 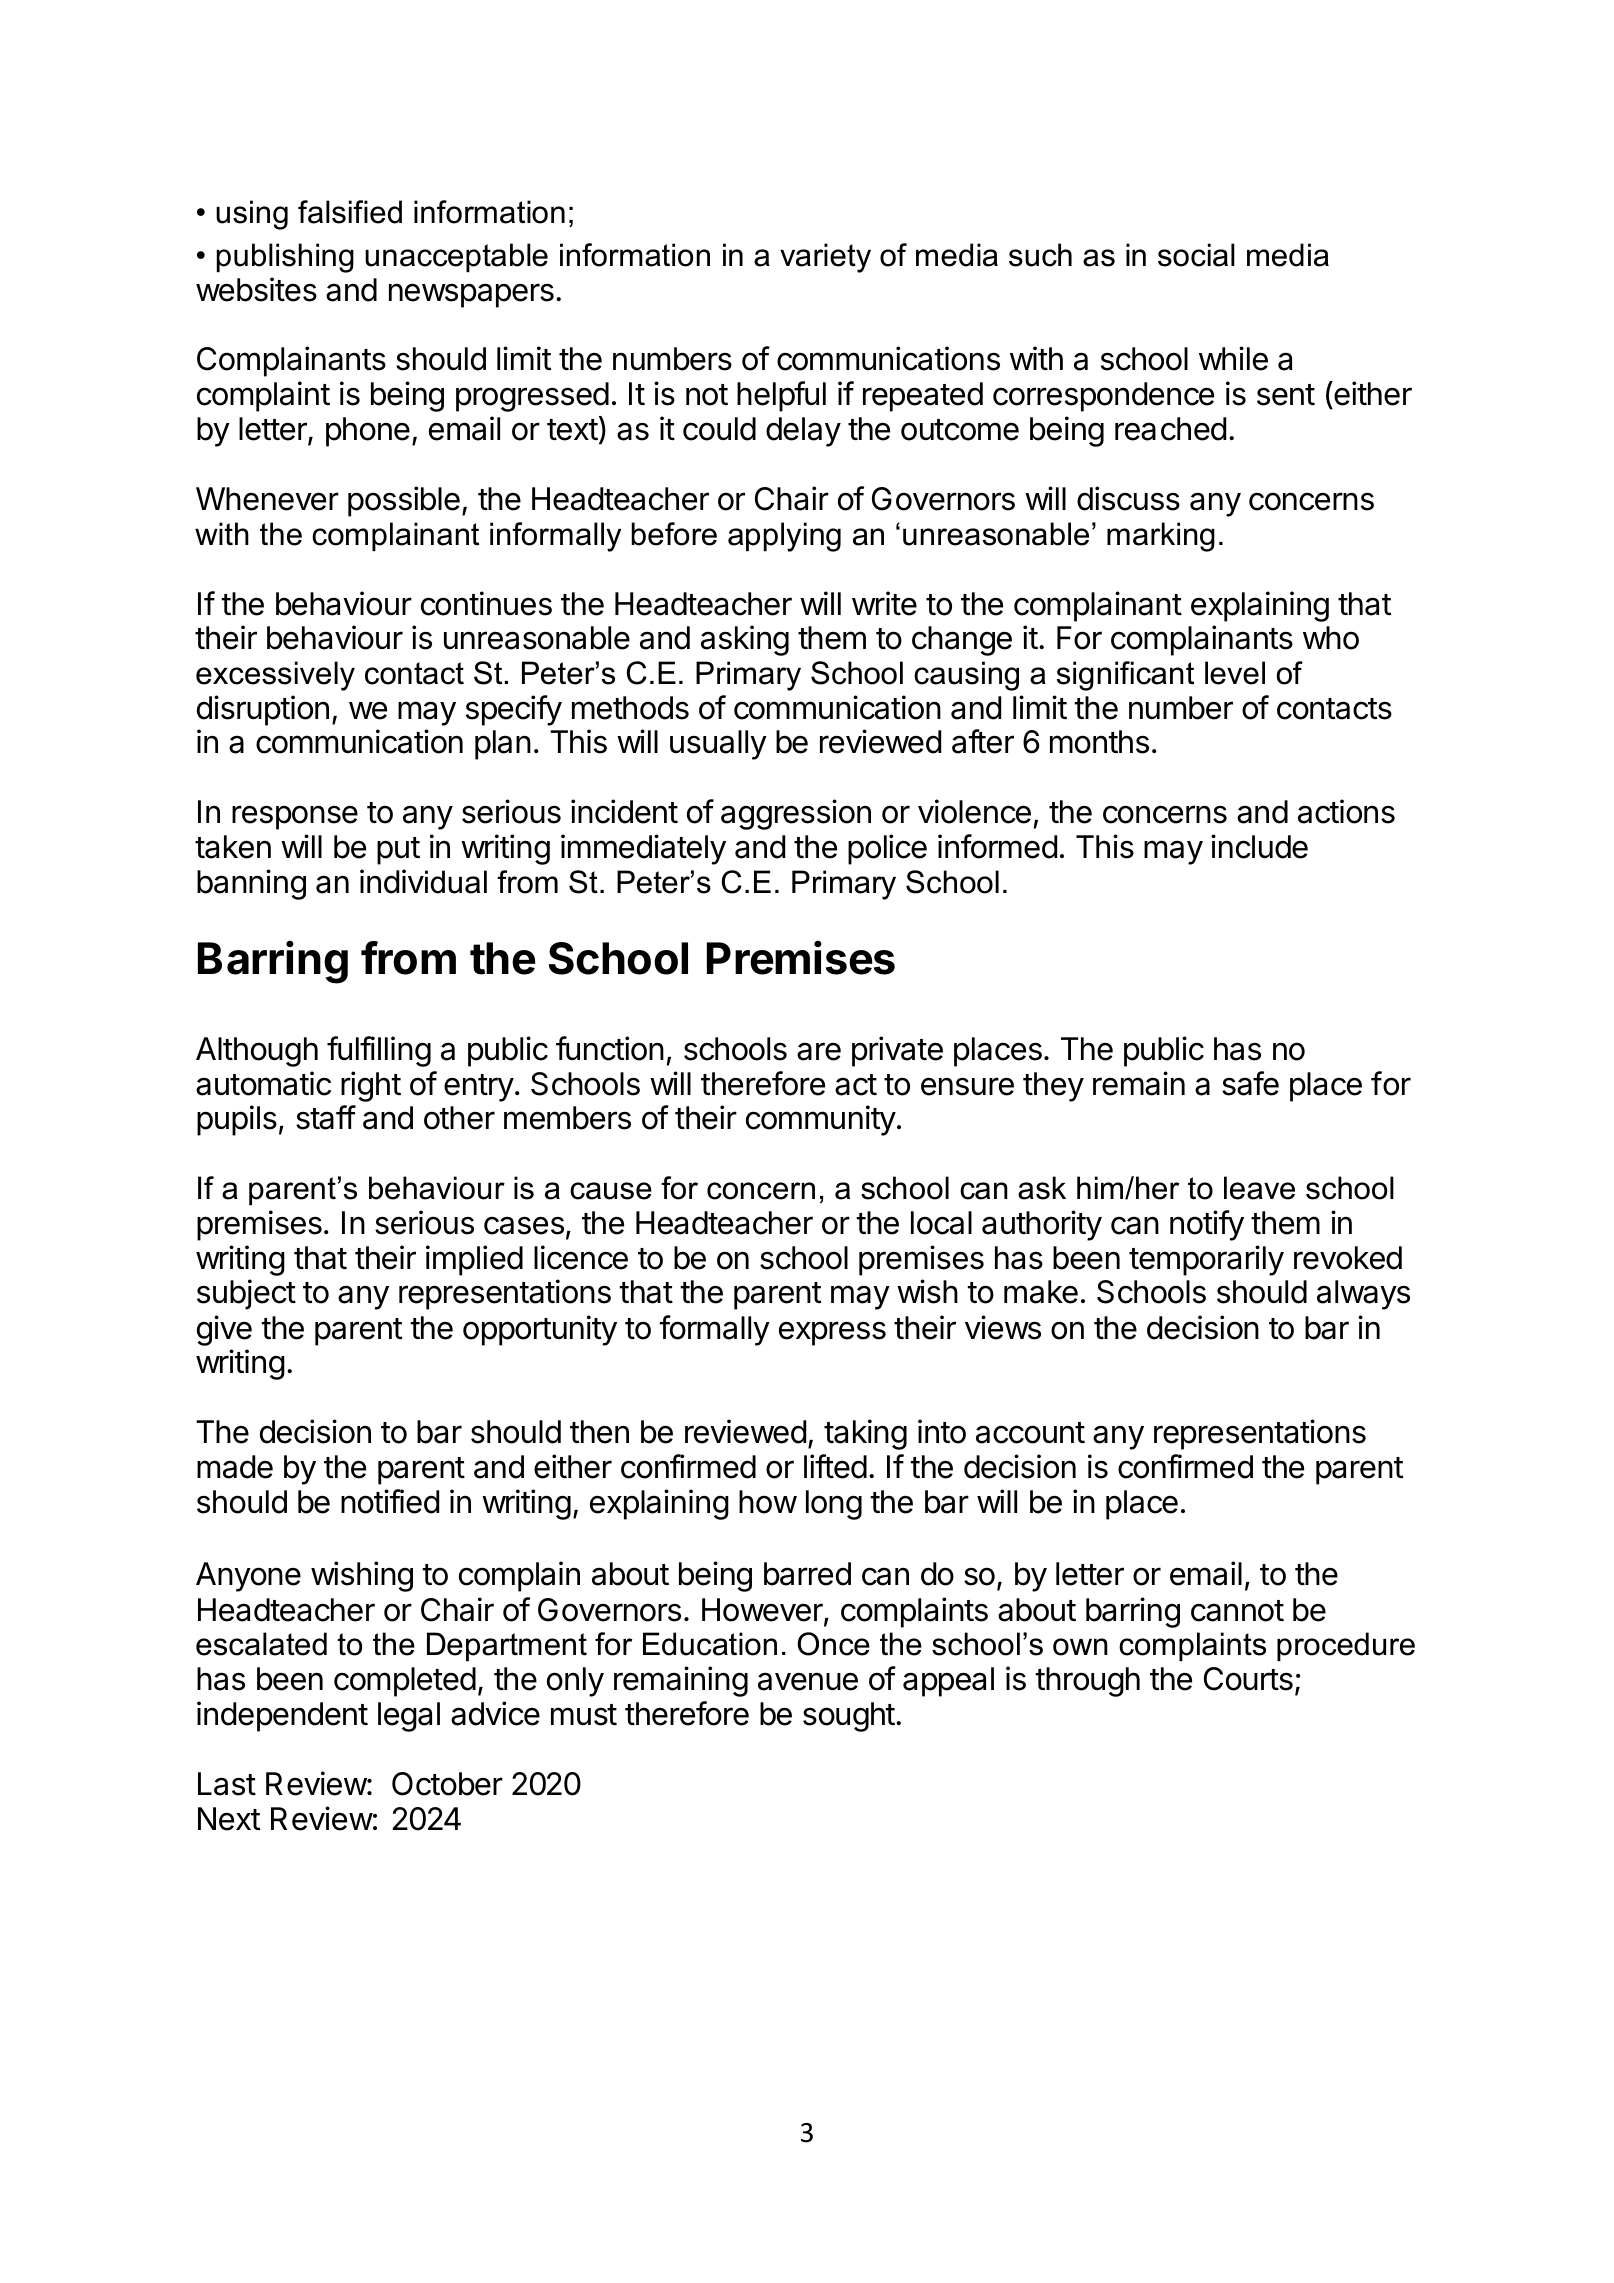 I want to click on October, so click(x=447, y=1784).
